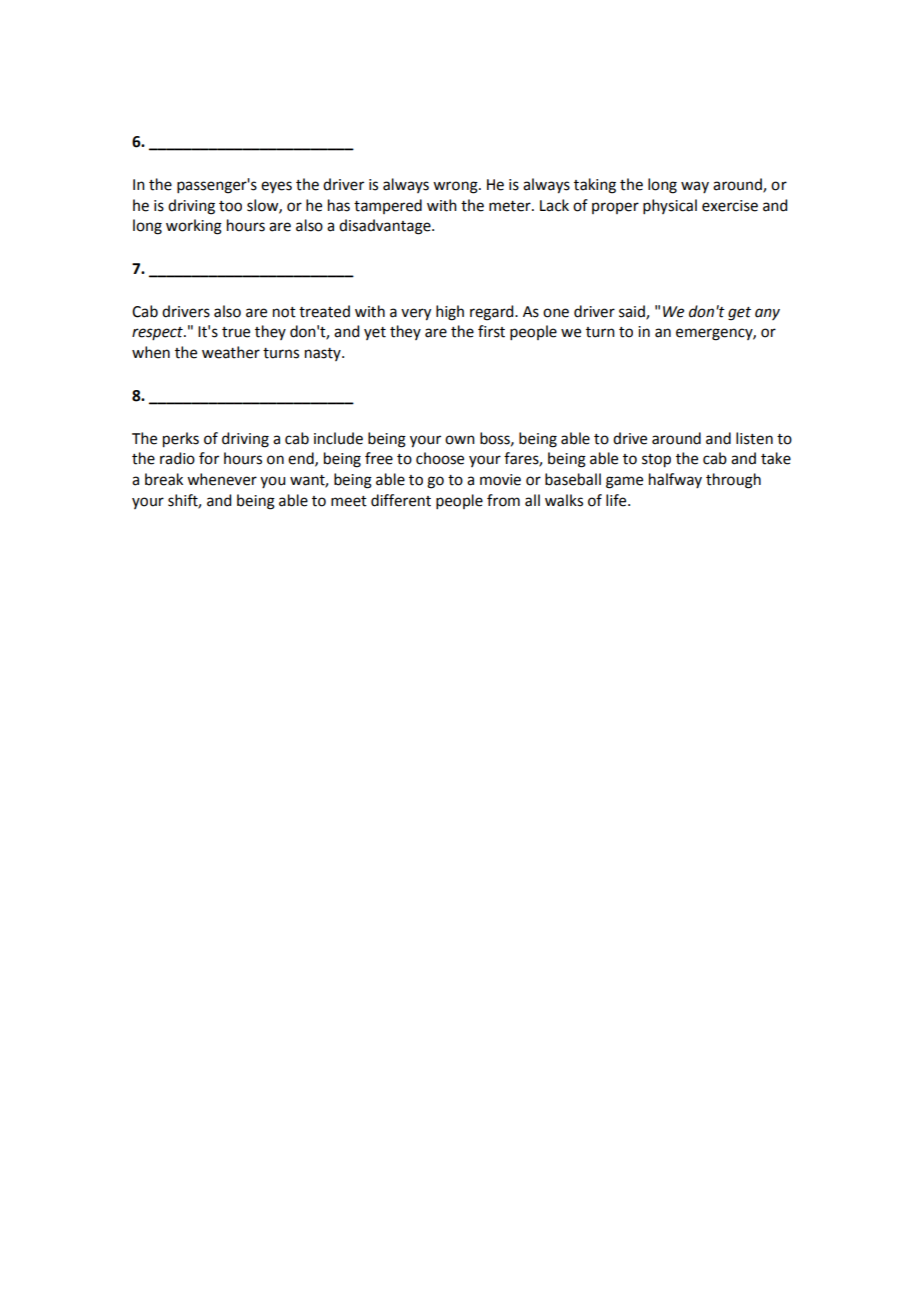 The height and width of the page is (1308, 924). I want to click on first, so click(491, 331).
